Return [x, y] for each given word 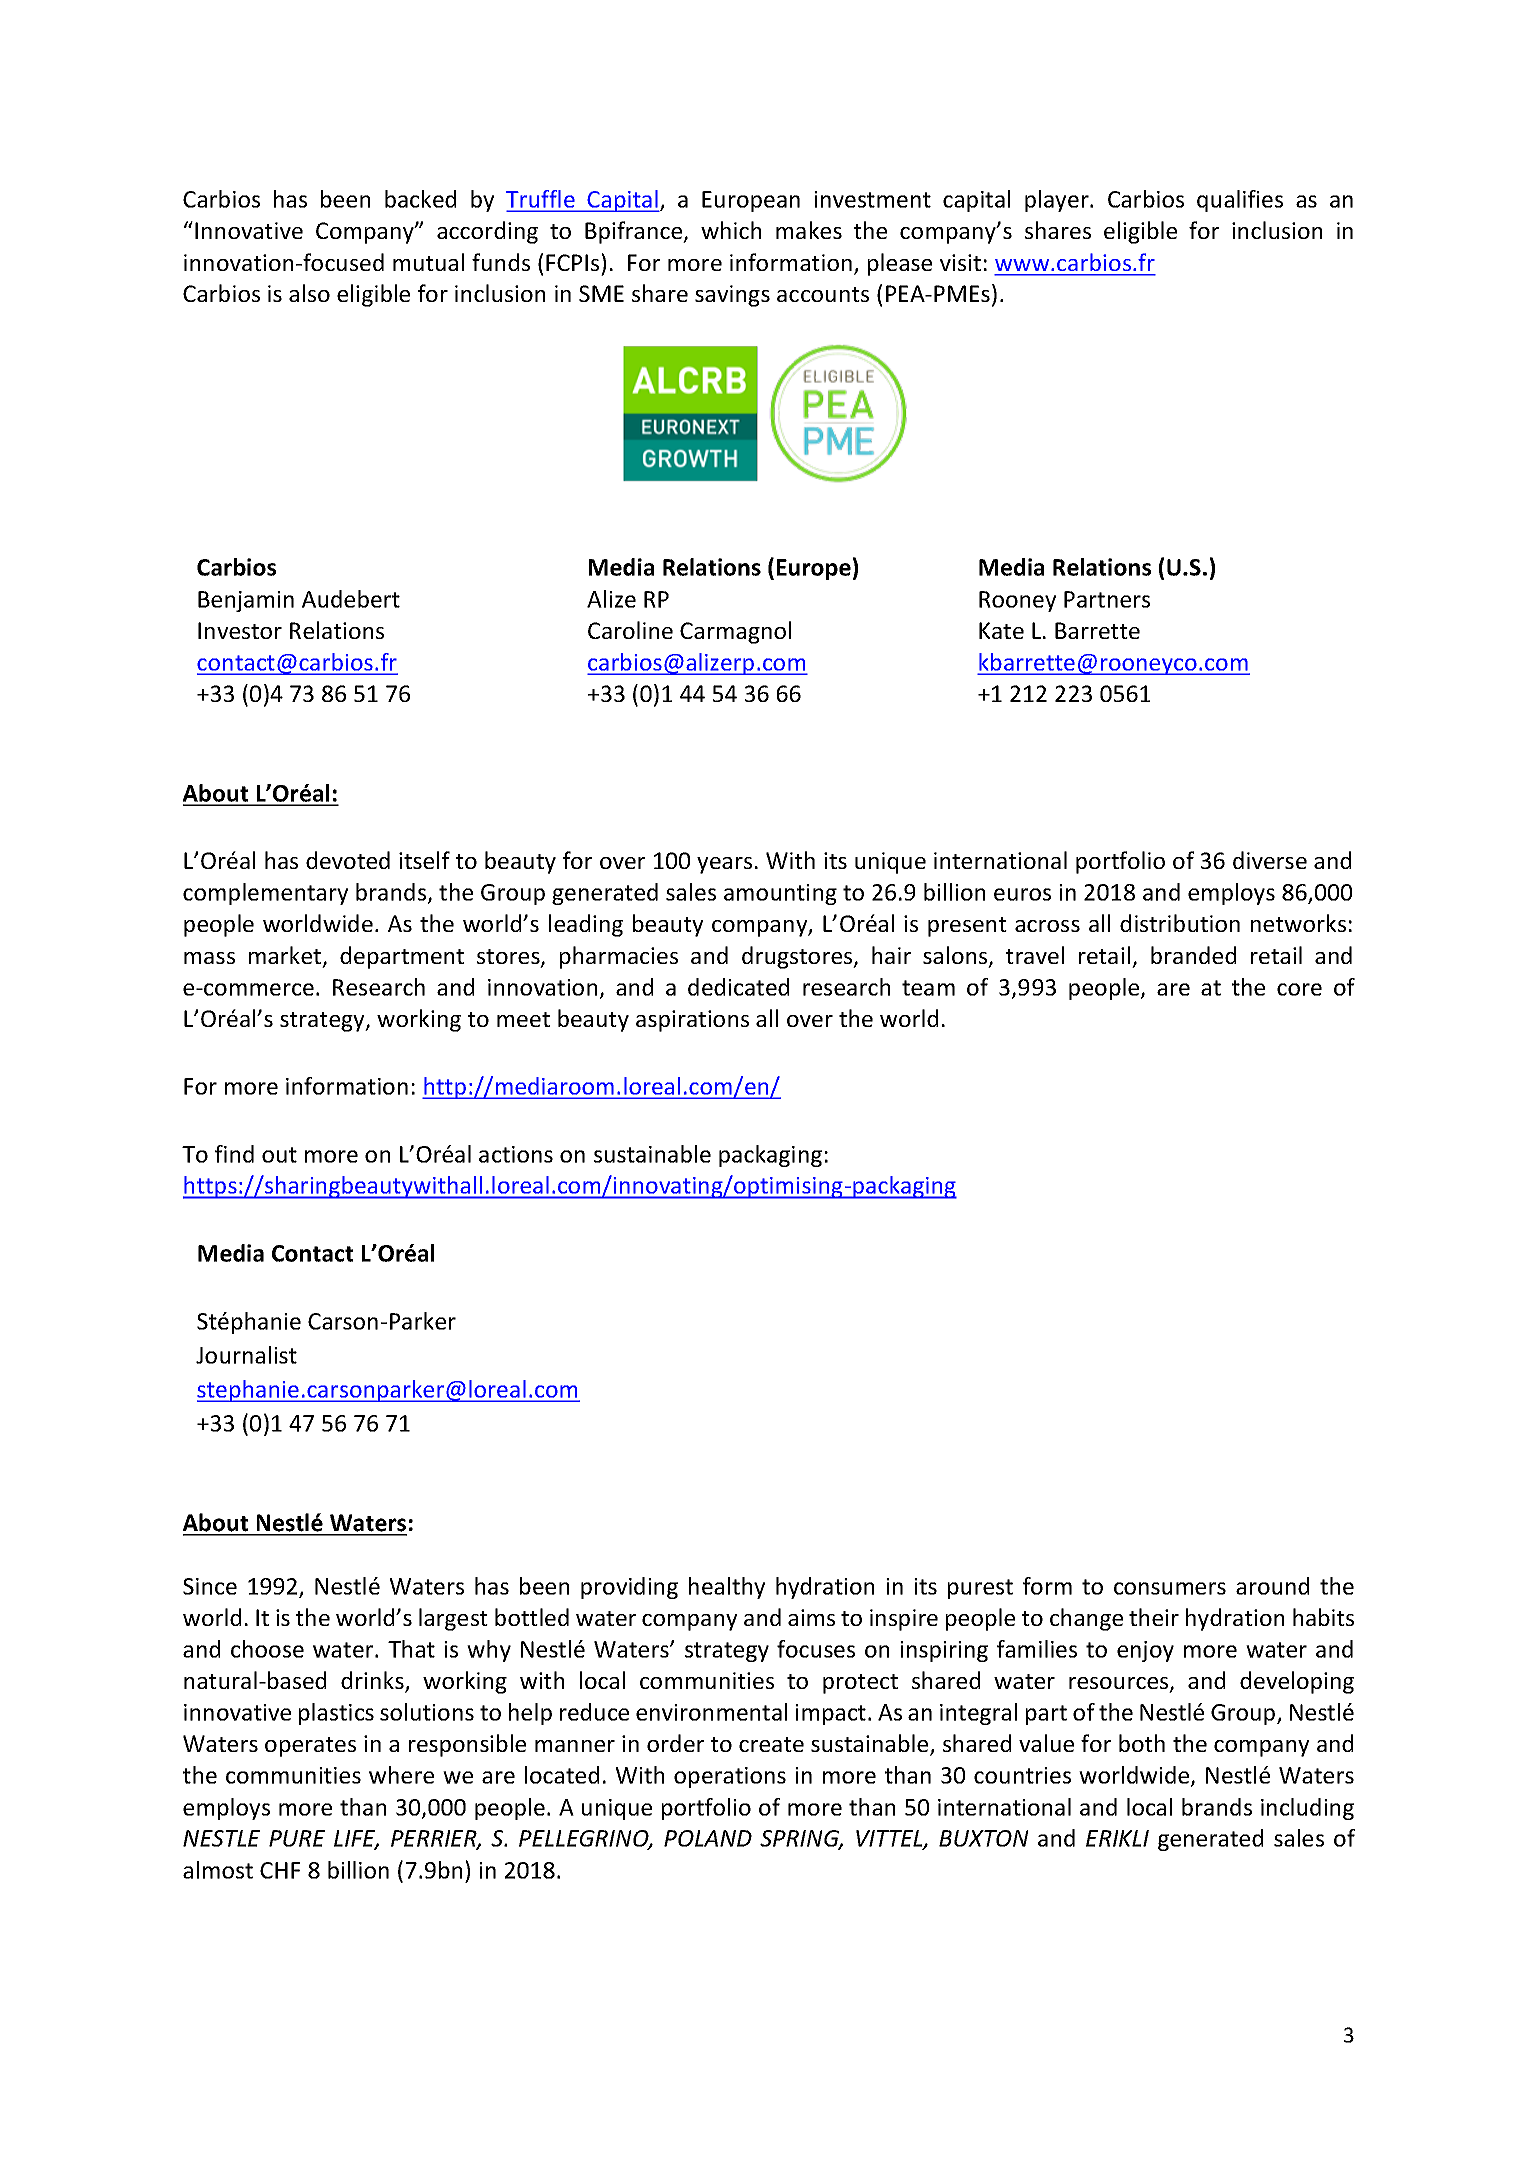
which [731, 230]
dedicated [738, 987]
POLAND [708, 1838]
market [286, 956]
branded [1193, 955]
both [1142, 1743]
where [401, 1775]
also [309, 293]
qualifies [1240, 201]
